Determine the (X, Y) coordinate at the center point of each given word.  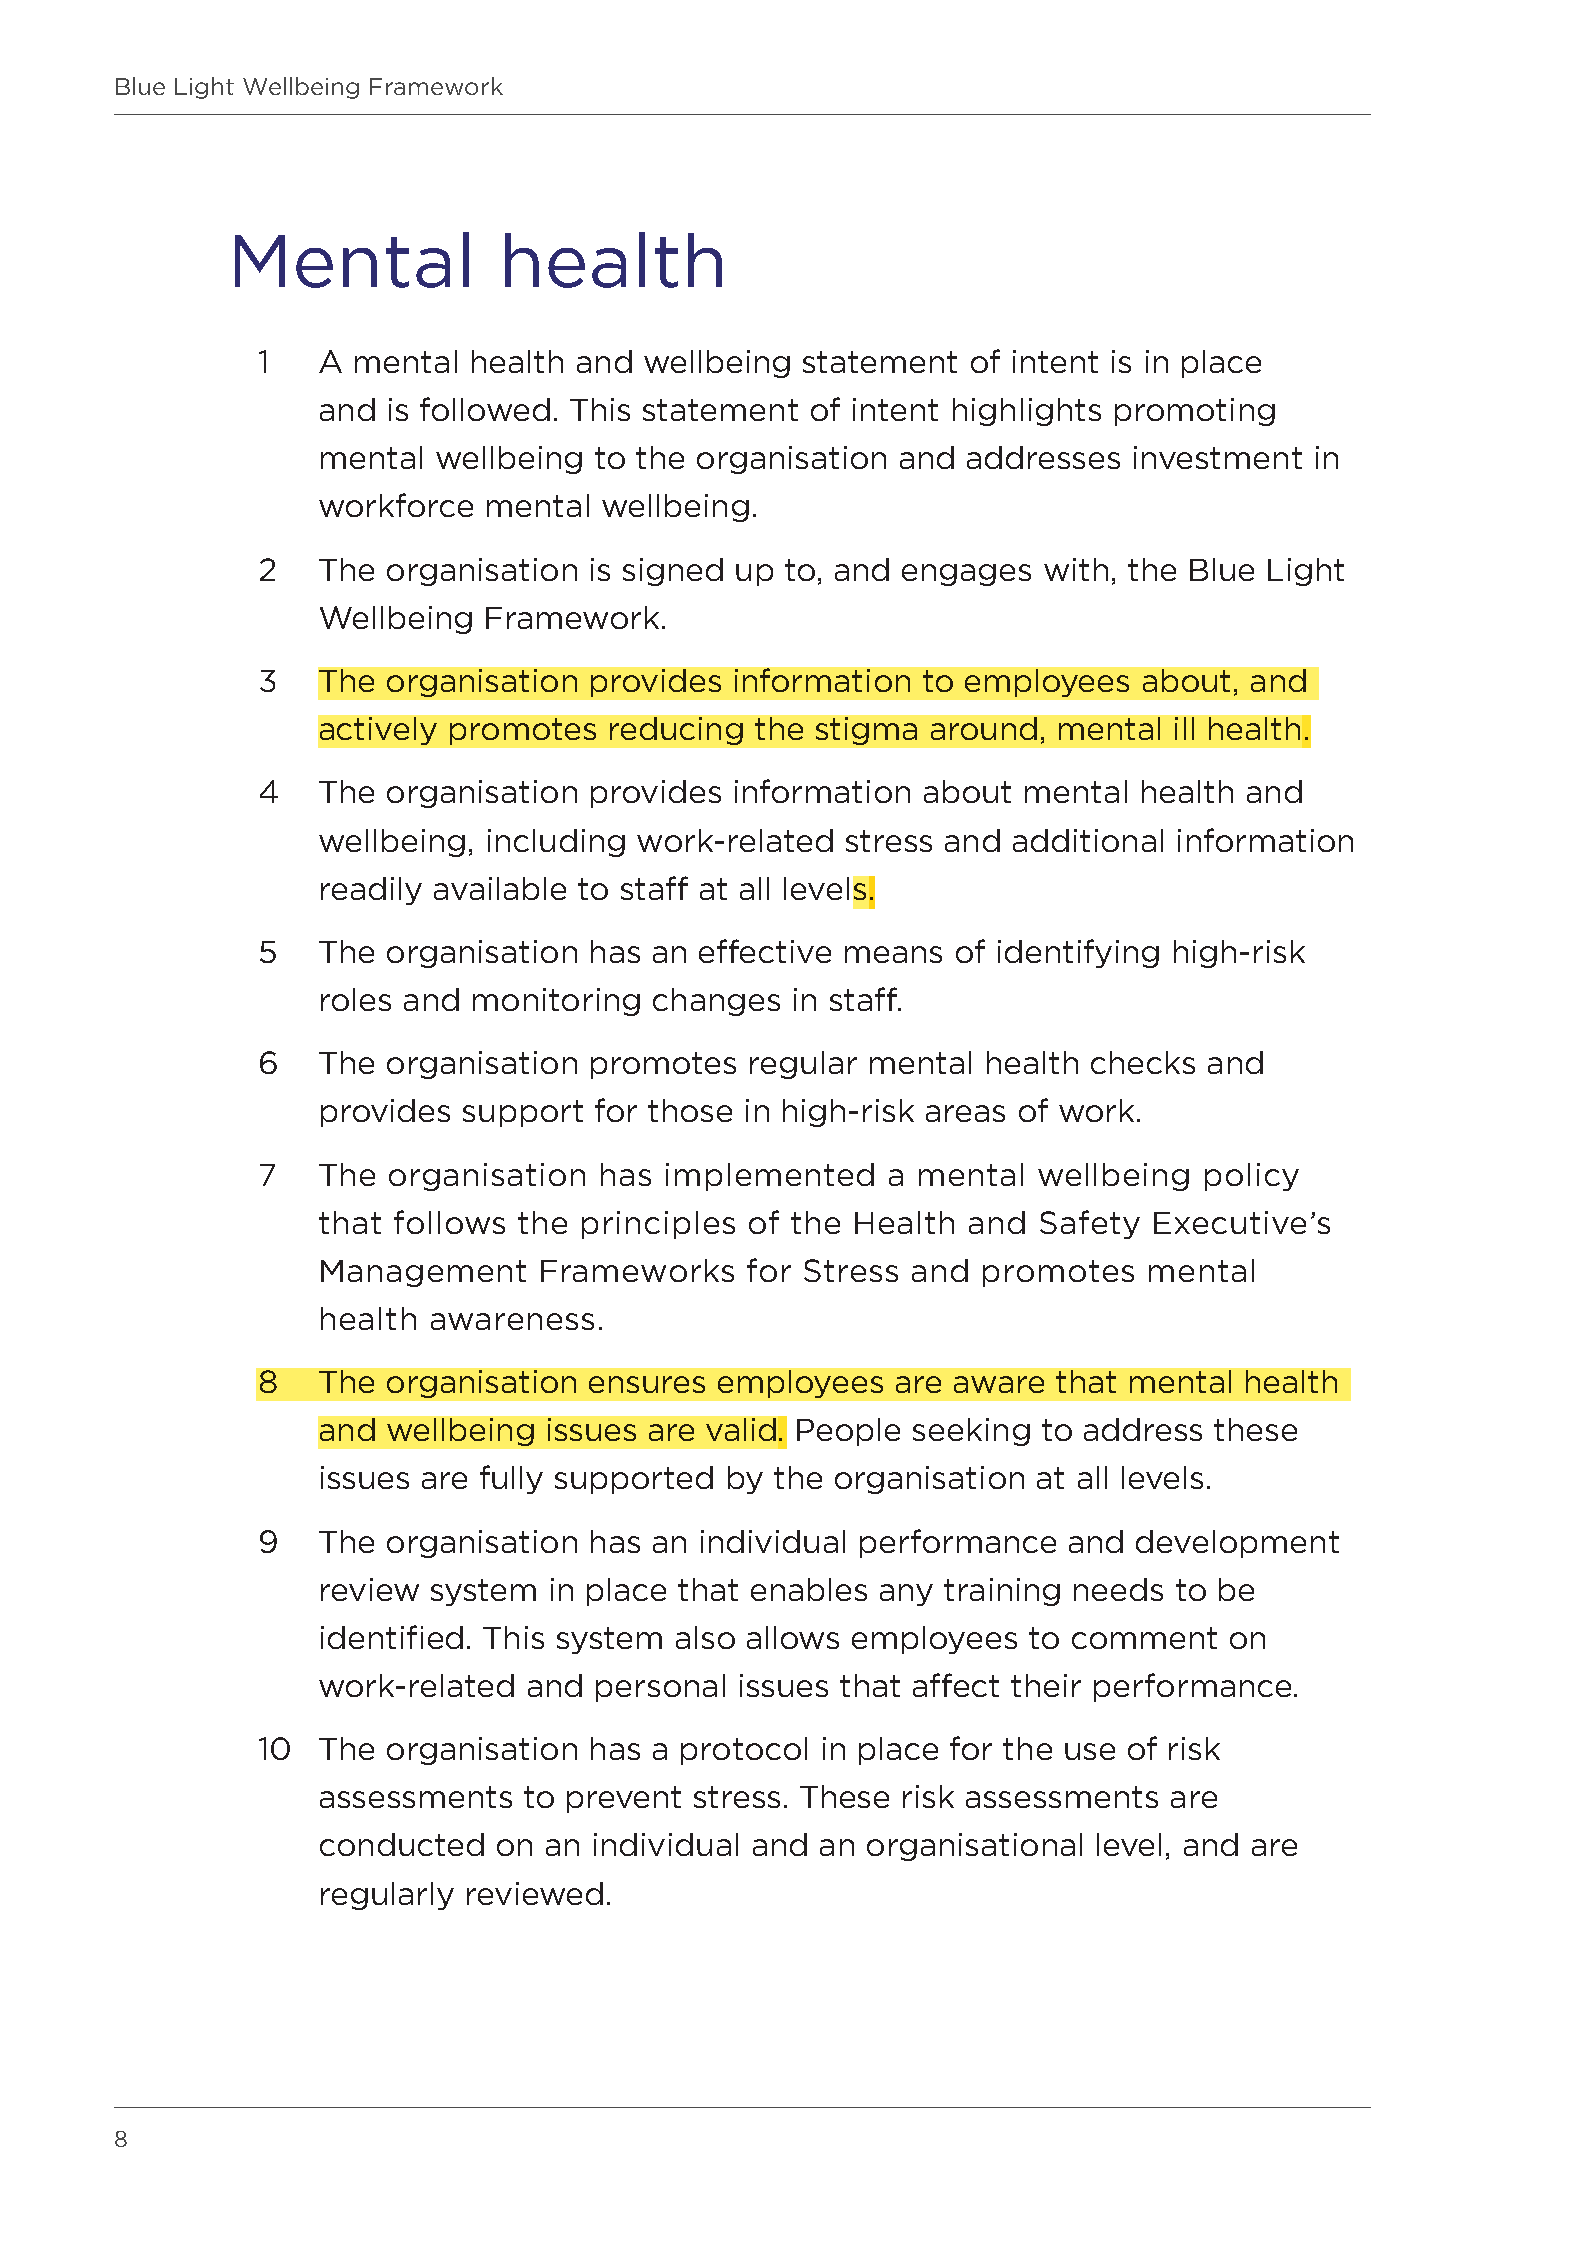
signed (673, 572)
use (1090, 1751)
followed (485, 409)
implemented (770, 1177)
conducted (402, 1844)
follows (449, 1222)
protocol (744, 1751)
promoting (1195, 412)
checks (1143, 1062)
